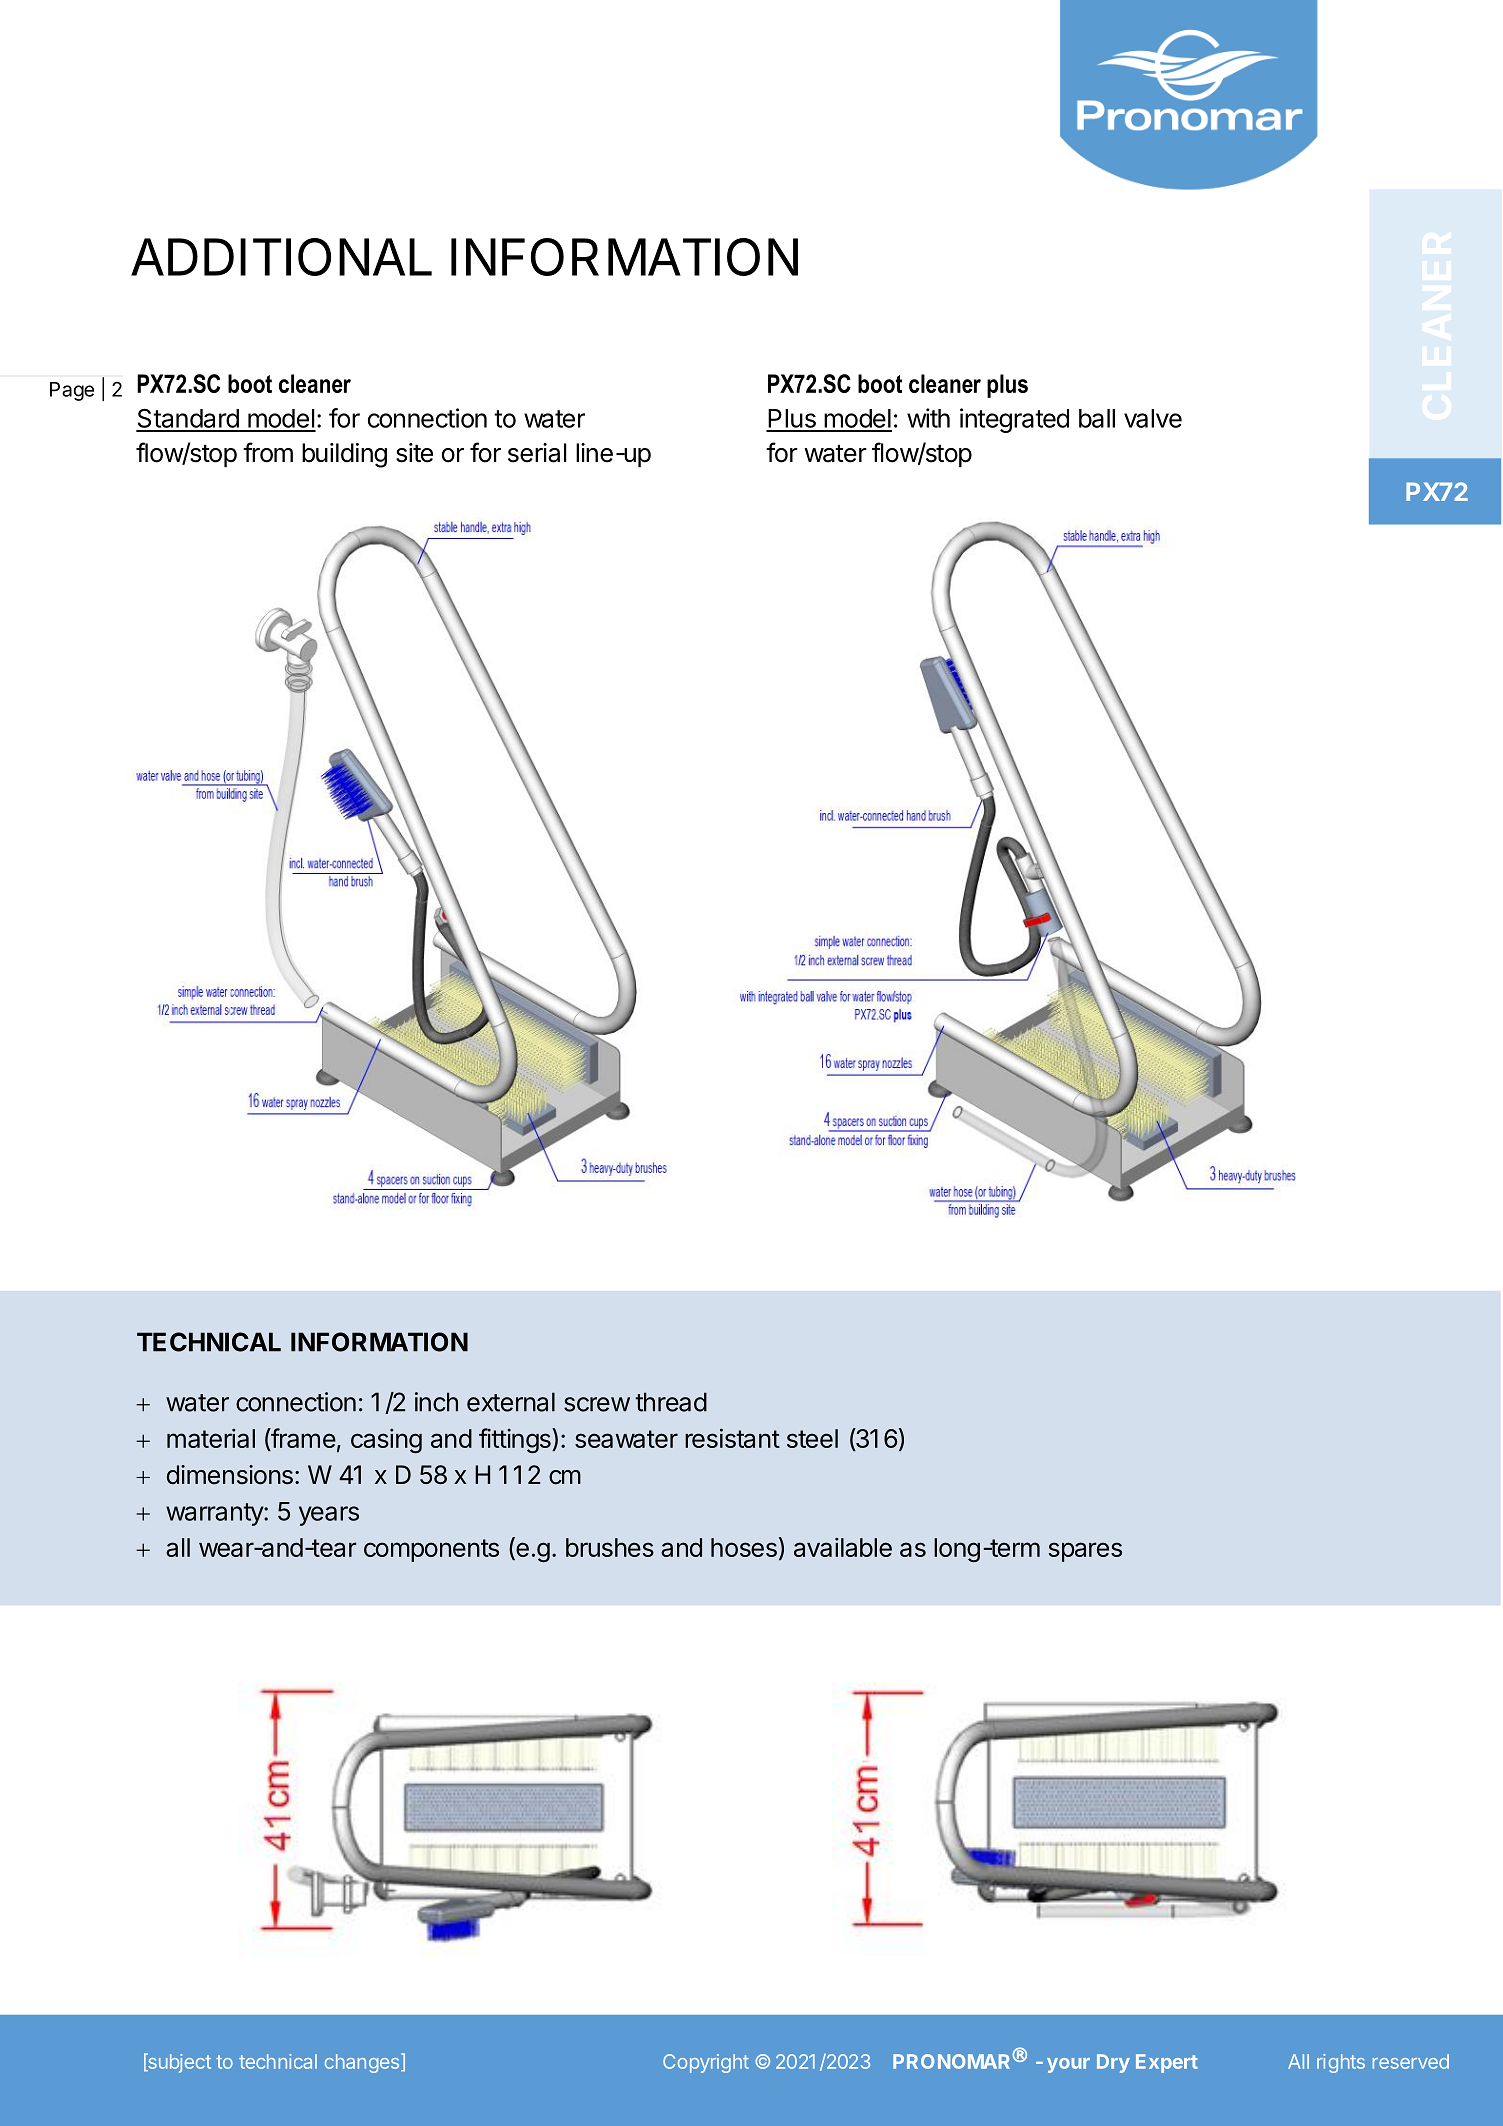 The height and width of the image is (2126, 1503). I want to click on ADDITIONAL, so click(281, 257).
